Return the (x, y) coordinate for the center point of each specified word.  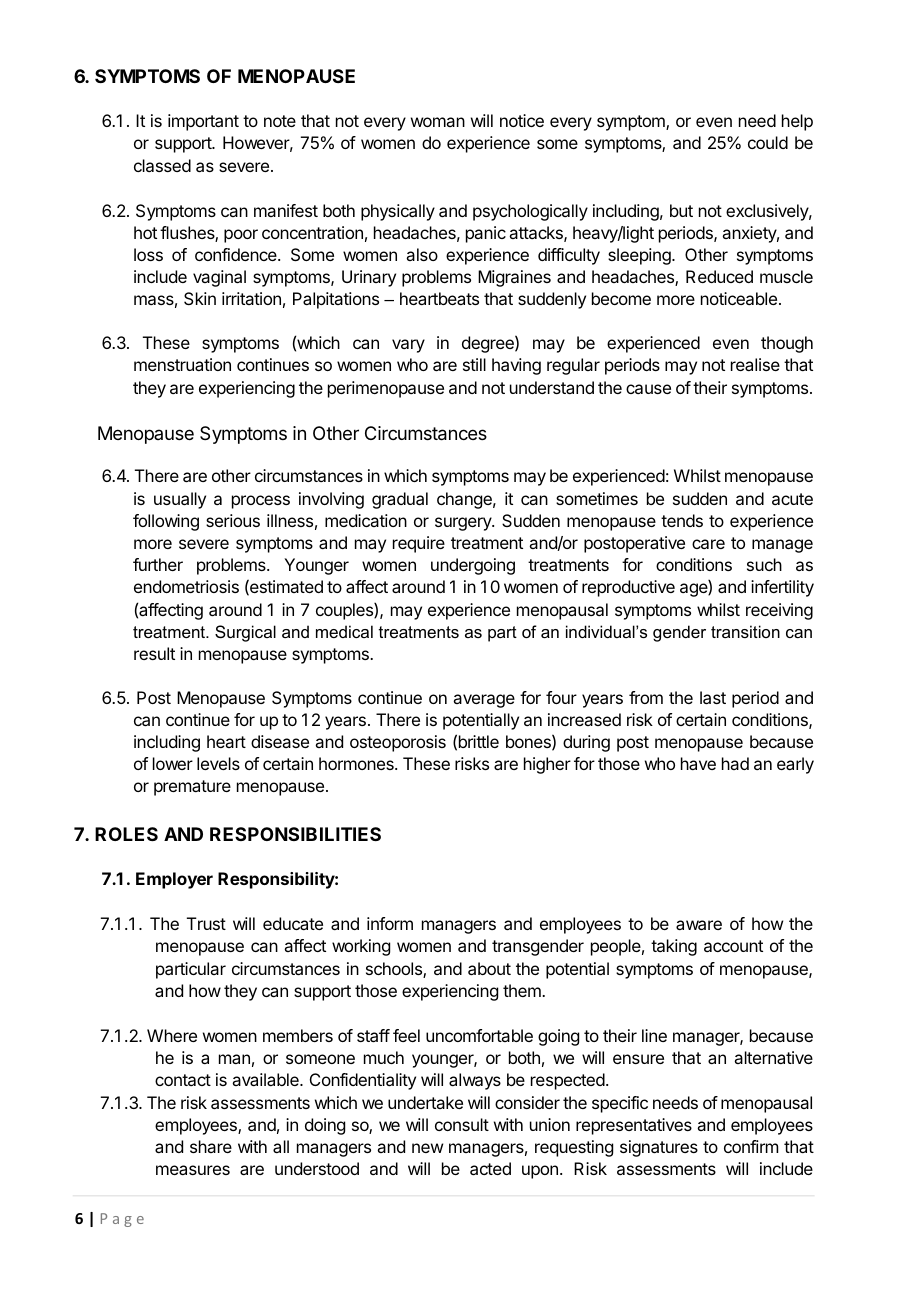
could (768, 142)
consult (462, 1124)
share (211, 1146)
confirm (751, 1146)
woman (438, 122)
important (203, 122)
